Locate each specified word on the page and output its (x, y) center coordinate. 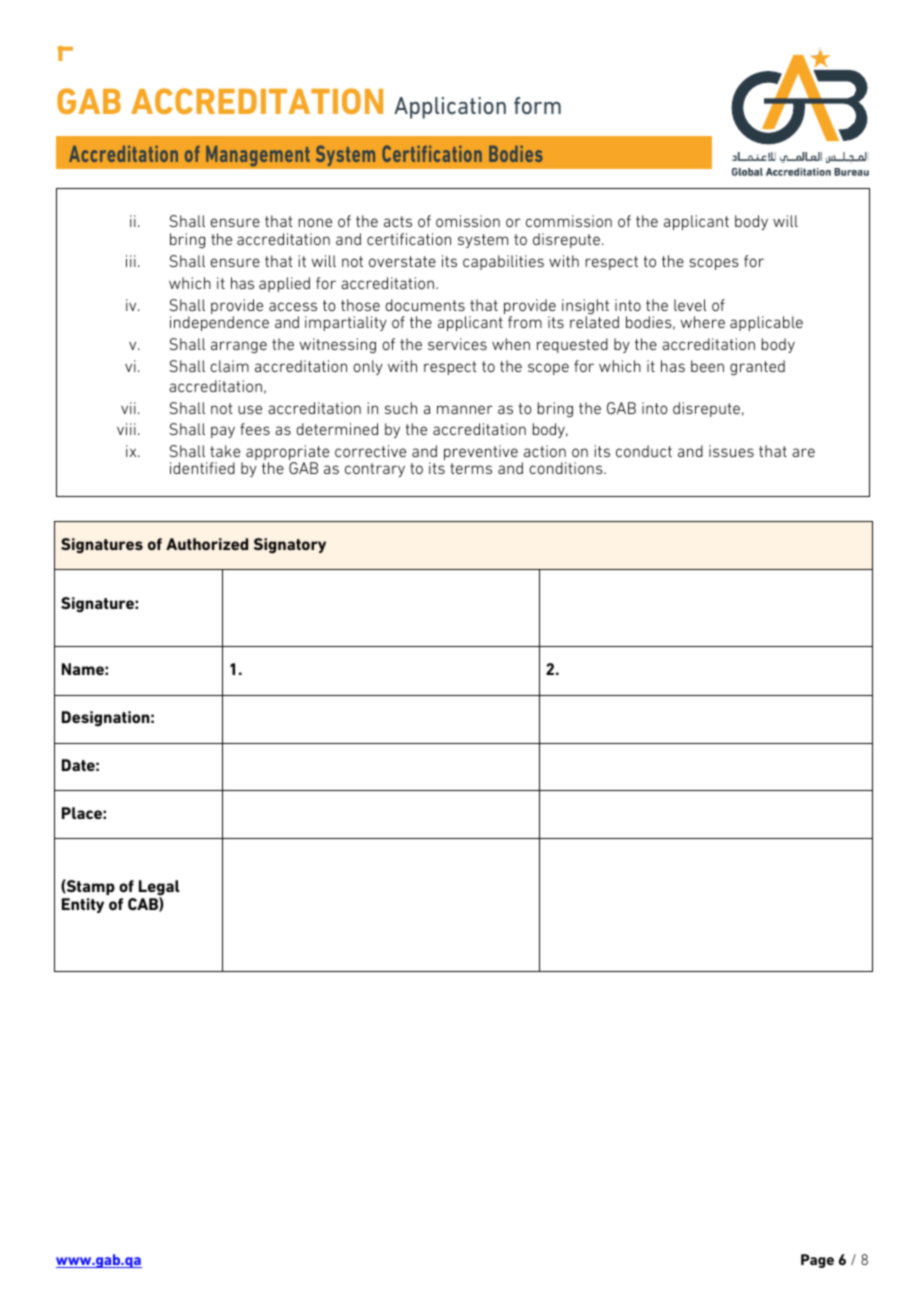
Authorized (207, 544)
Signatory (290, 546)
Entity (83, 905)
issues (731, 451)
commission (569, 221)
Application (450, 108)
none (315, 222)
